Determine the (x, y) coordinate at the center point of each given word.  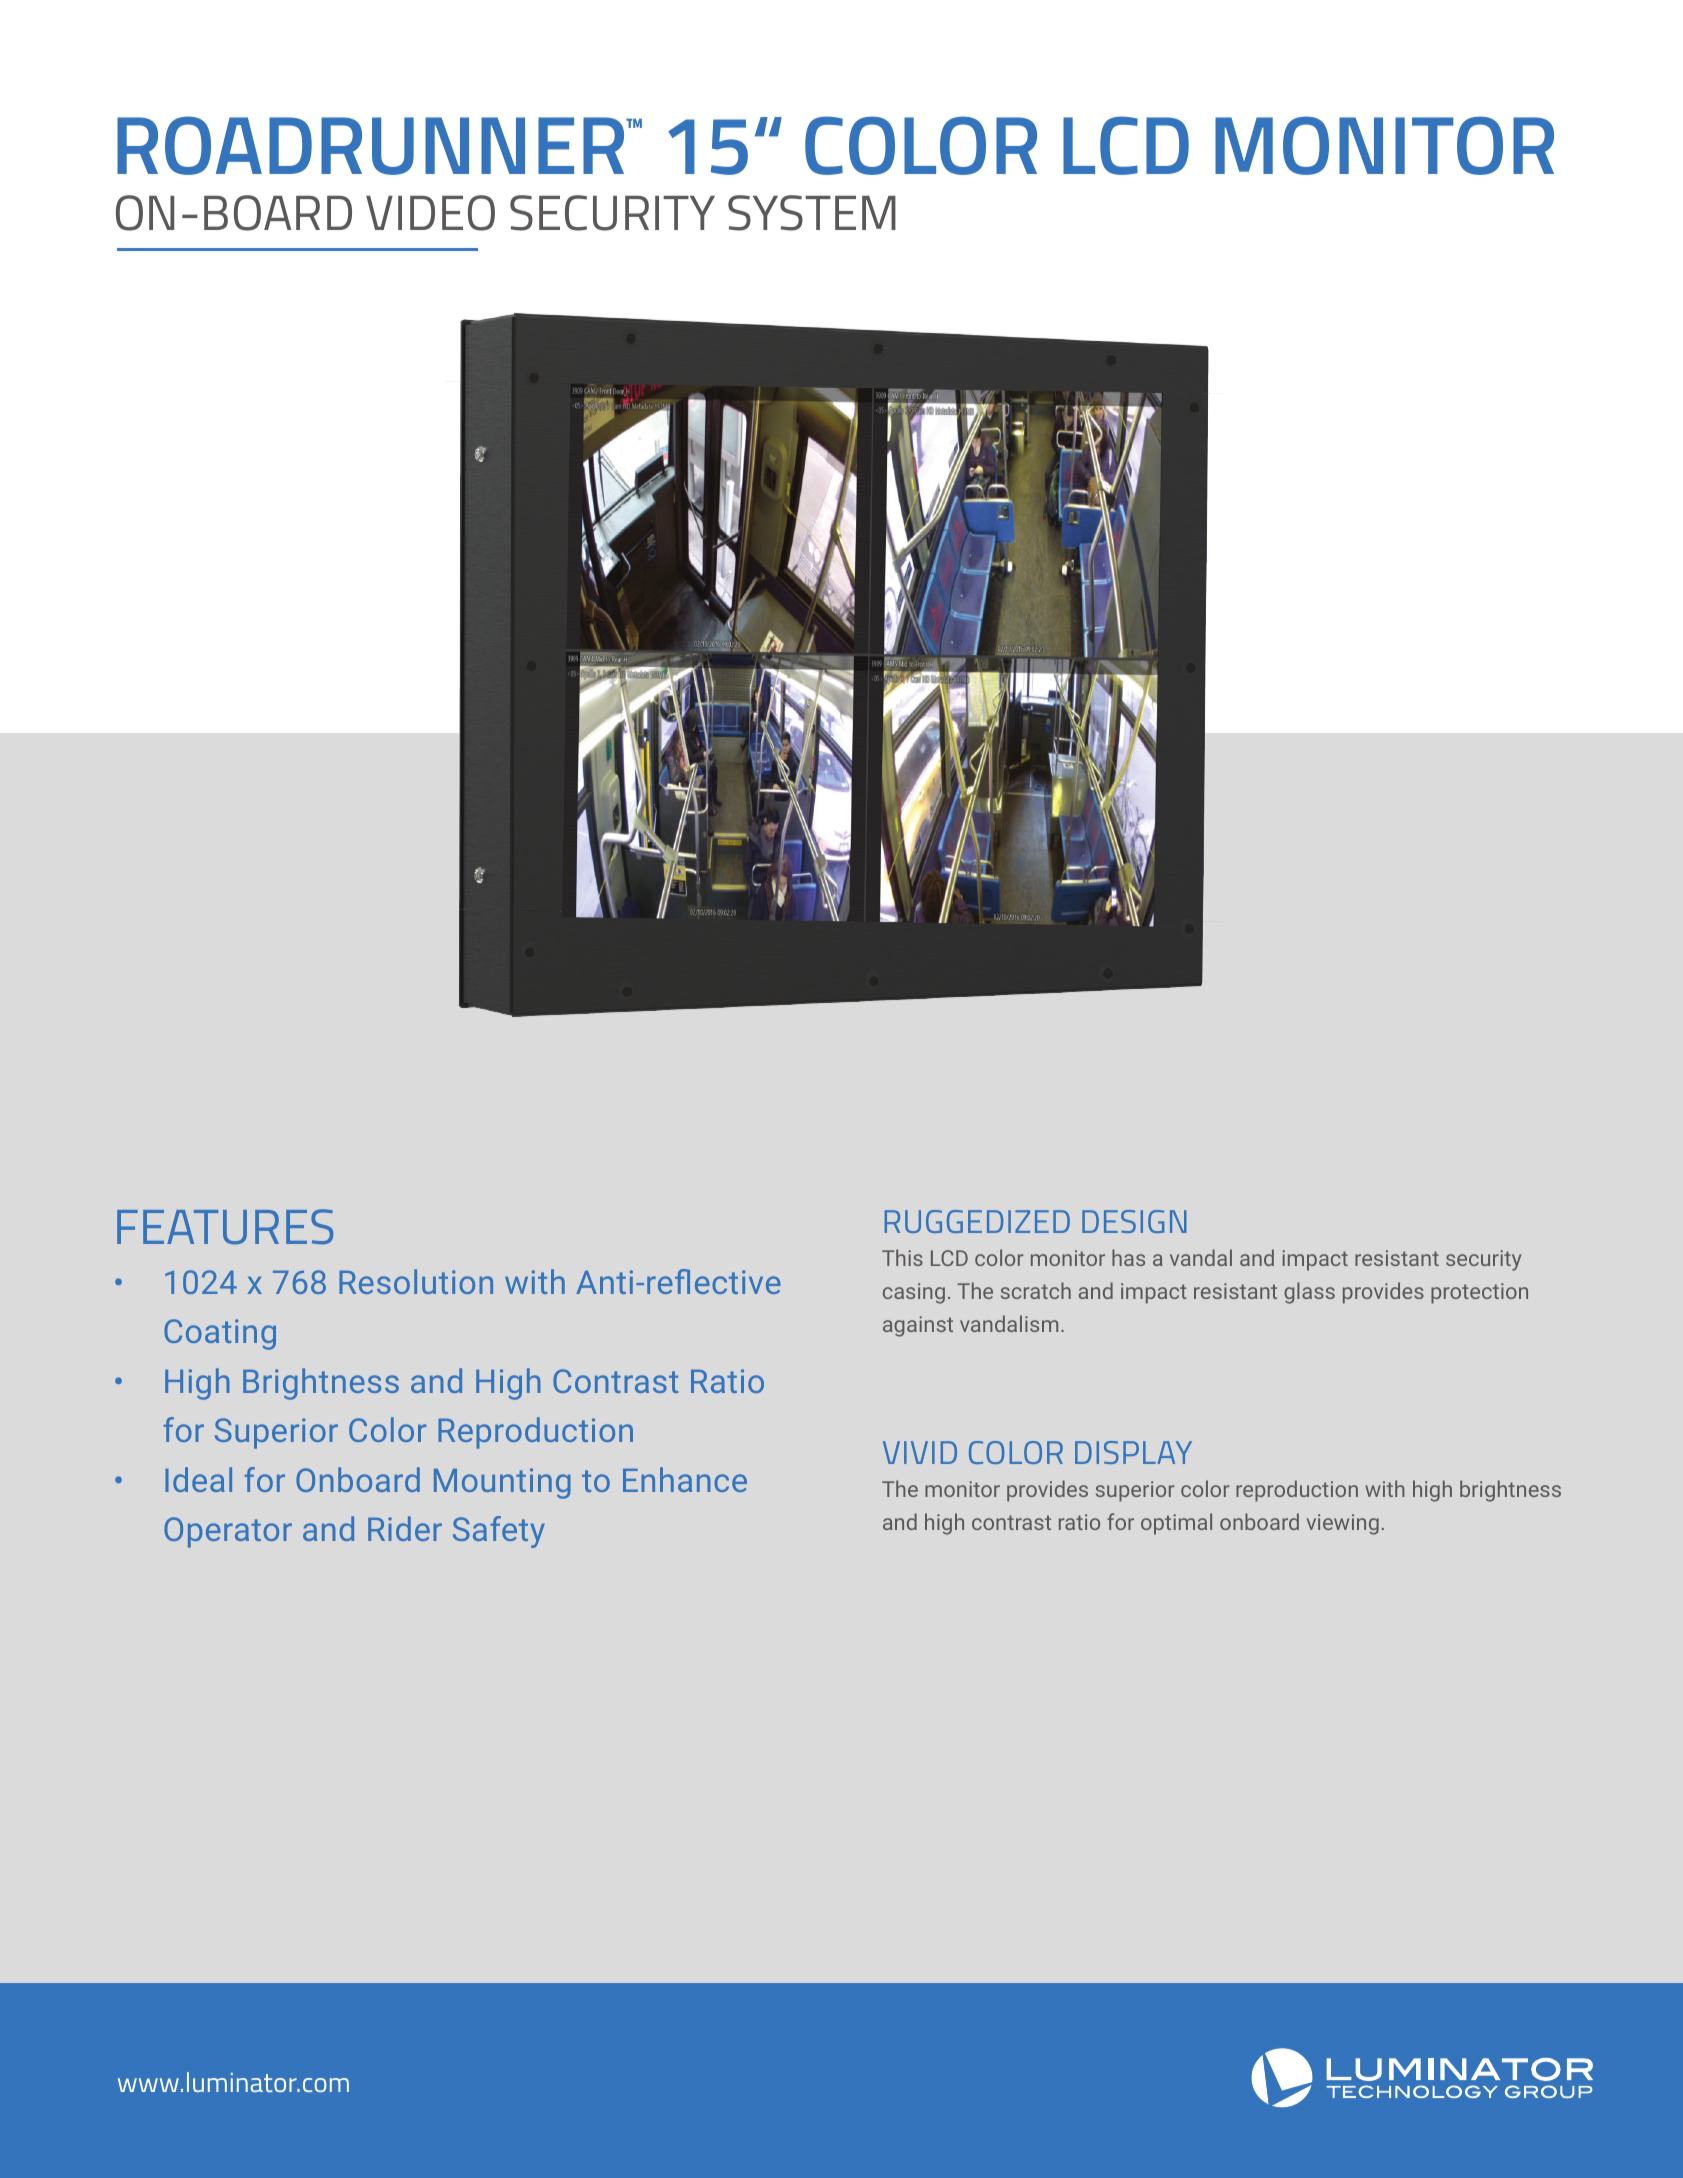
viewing (1343, 1524)
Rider (405, 1528)
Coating (220, 1334)
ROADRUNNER (372, 145)
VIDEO (430, 213)
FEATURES (225, 1227)
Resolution (416, 1281)
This (902, 1257)
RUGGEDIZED (977, 1221)
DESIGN (1134, 1221)
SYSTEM (812, 213)
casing (914, 1293)
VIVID (920, 1452)
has (1128, 1257)
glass (1309, 1293)
